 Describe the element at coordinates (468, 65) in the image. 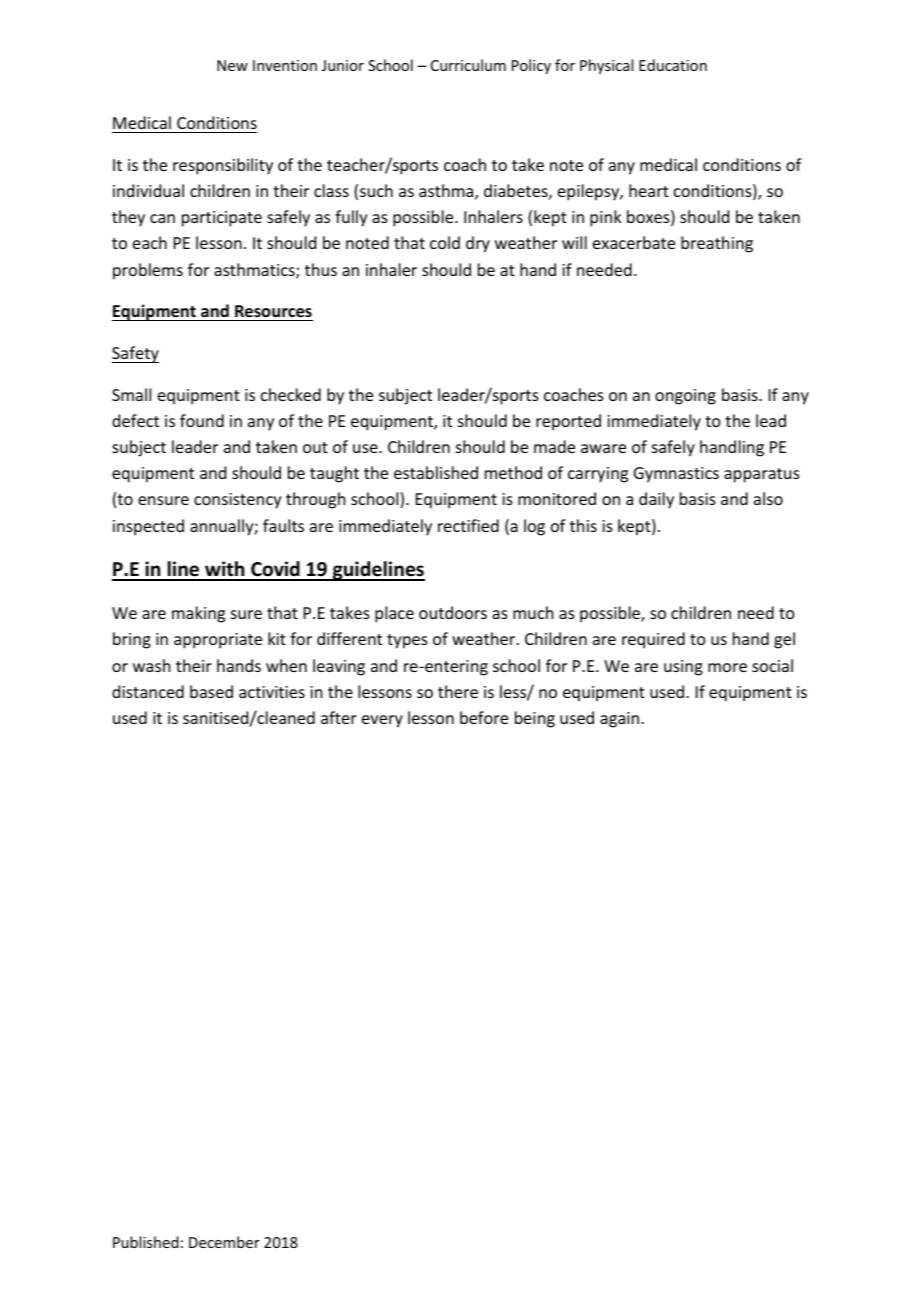

I see `Curriculum` at that location.
